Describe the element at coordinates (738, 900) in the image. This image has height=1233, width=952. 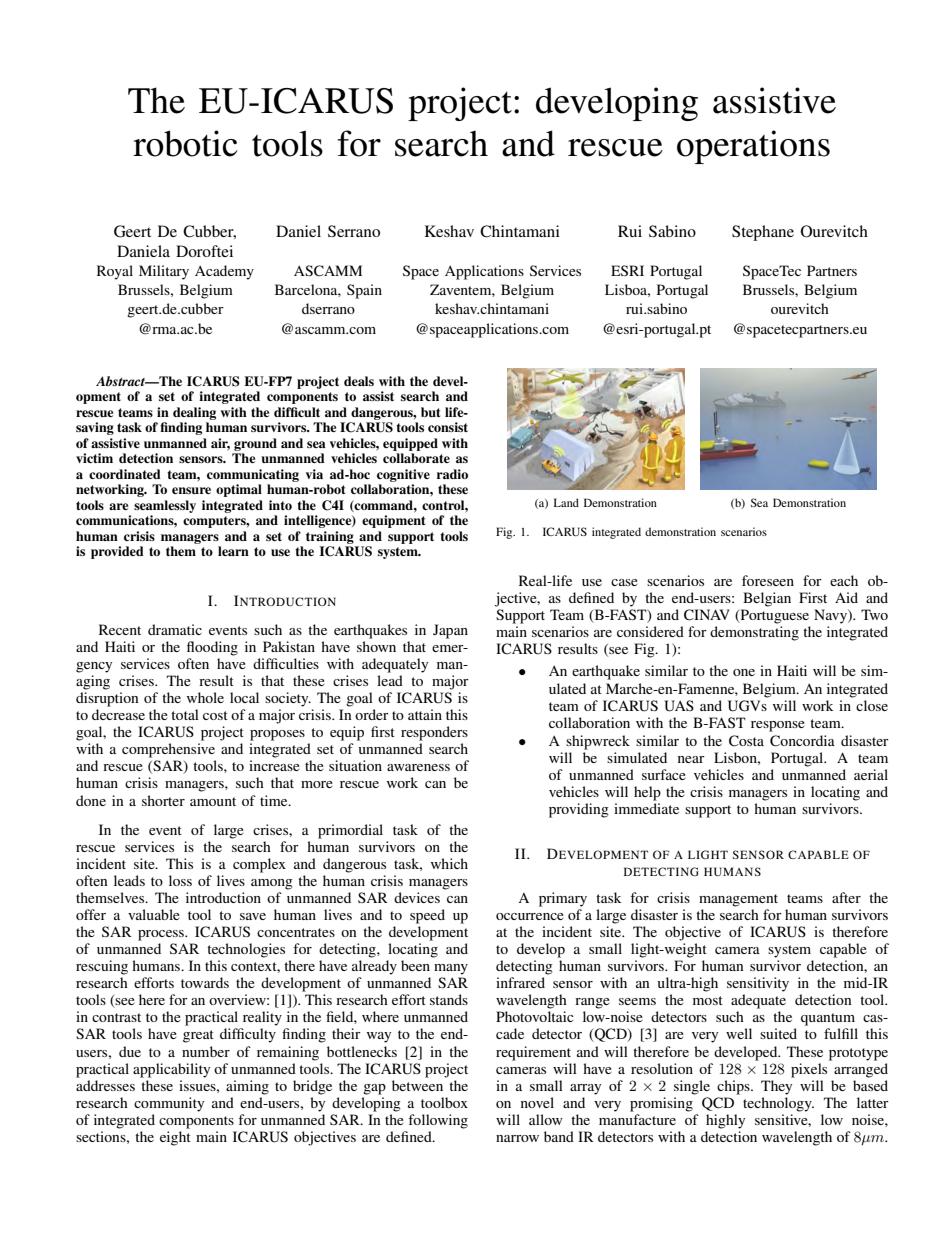
I see `management` at that location.
